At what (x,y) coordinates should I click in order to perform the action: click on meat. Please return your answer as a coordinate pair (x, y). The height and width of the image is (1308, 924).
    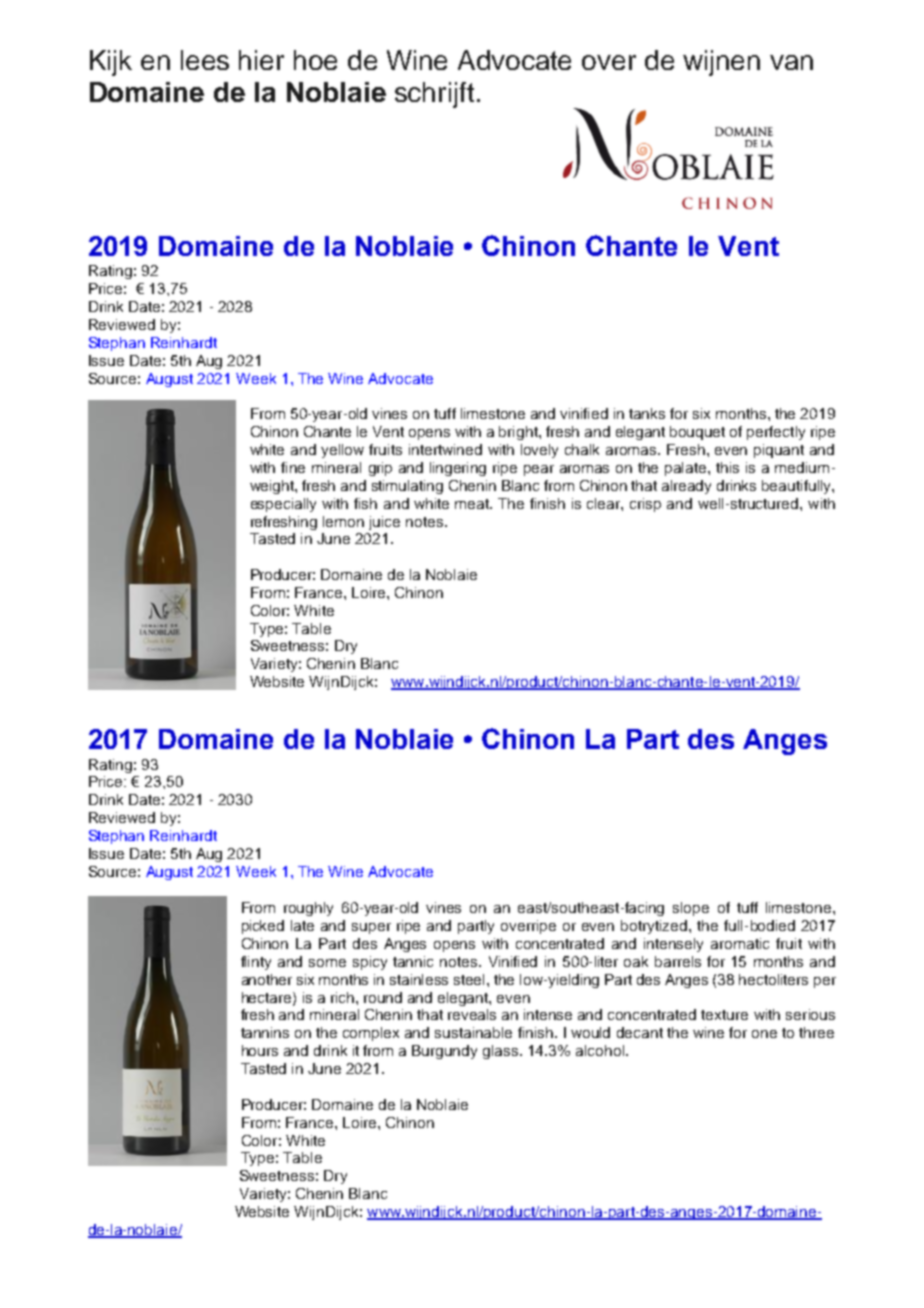
    Looking at the image, I should click on (473, 504).
